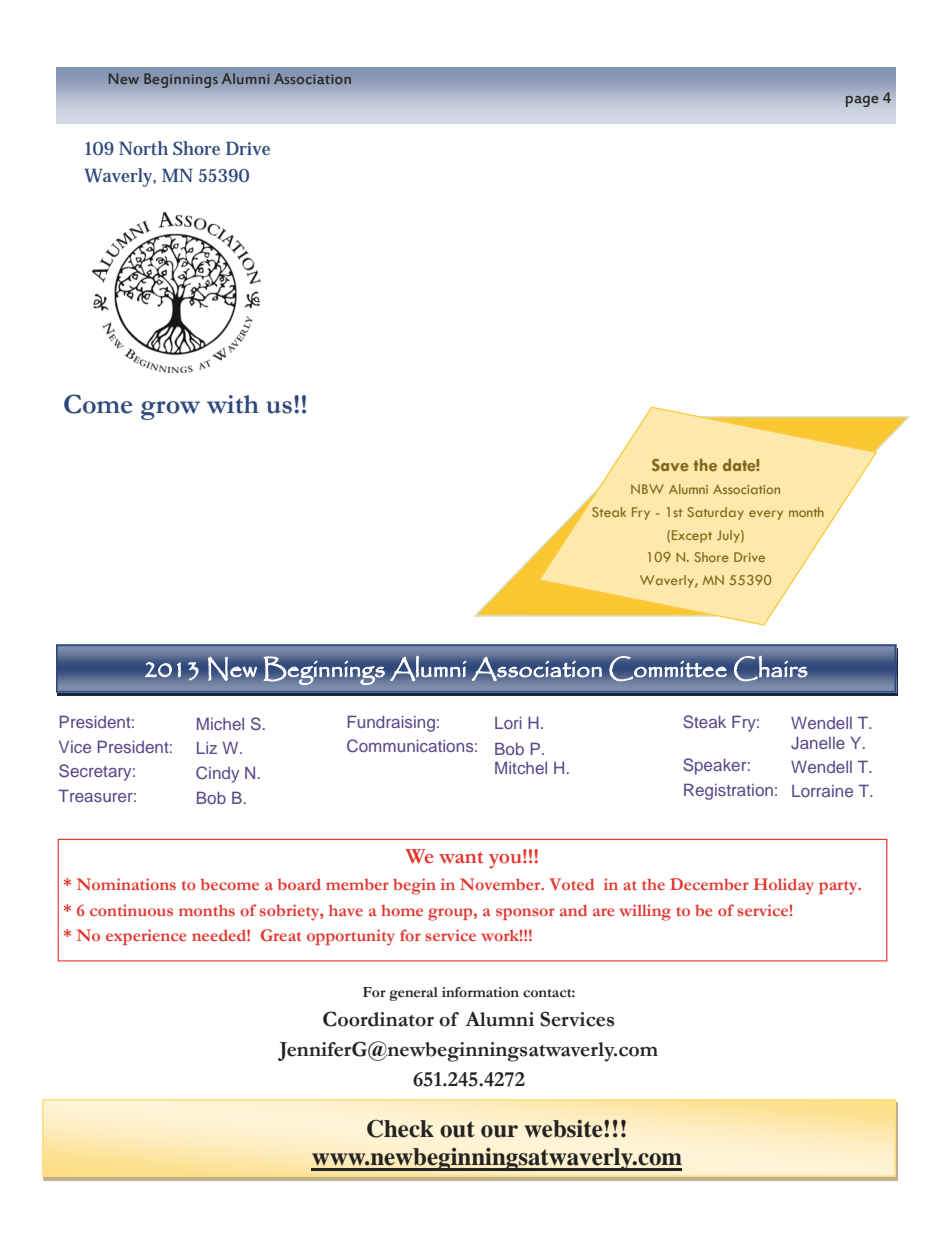  Describe the element at coordinates (499, 1131) in the screenshot. I see `our` at that location.
